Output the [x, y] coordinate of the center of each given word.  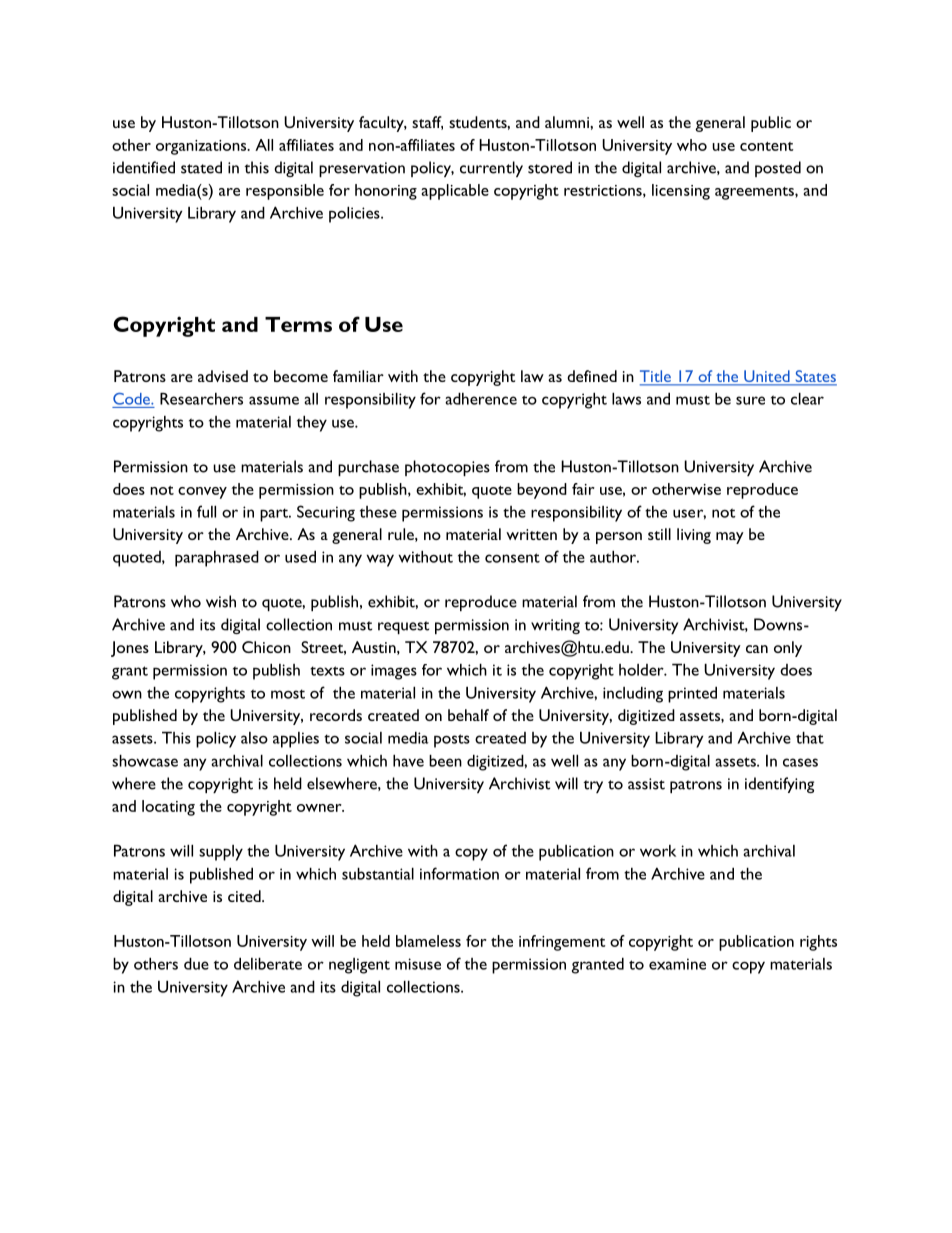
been [445, 761]
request [403, 627]
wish [221, 601]
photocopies [447, 468]
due [196, 964]
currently [491, 169]
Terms [298, 324]
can [757, 649]
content [766, 146]
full [206, 511]
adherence [481, 399]
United [767, 377]
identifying [779, 785]
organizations [202, 147]
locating [168, 808]
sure [750, 400]
